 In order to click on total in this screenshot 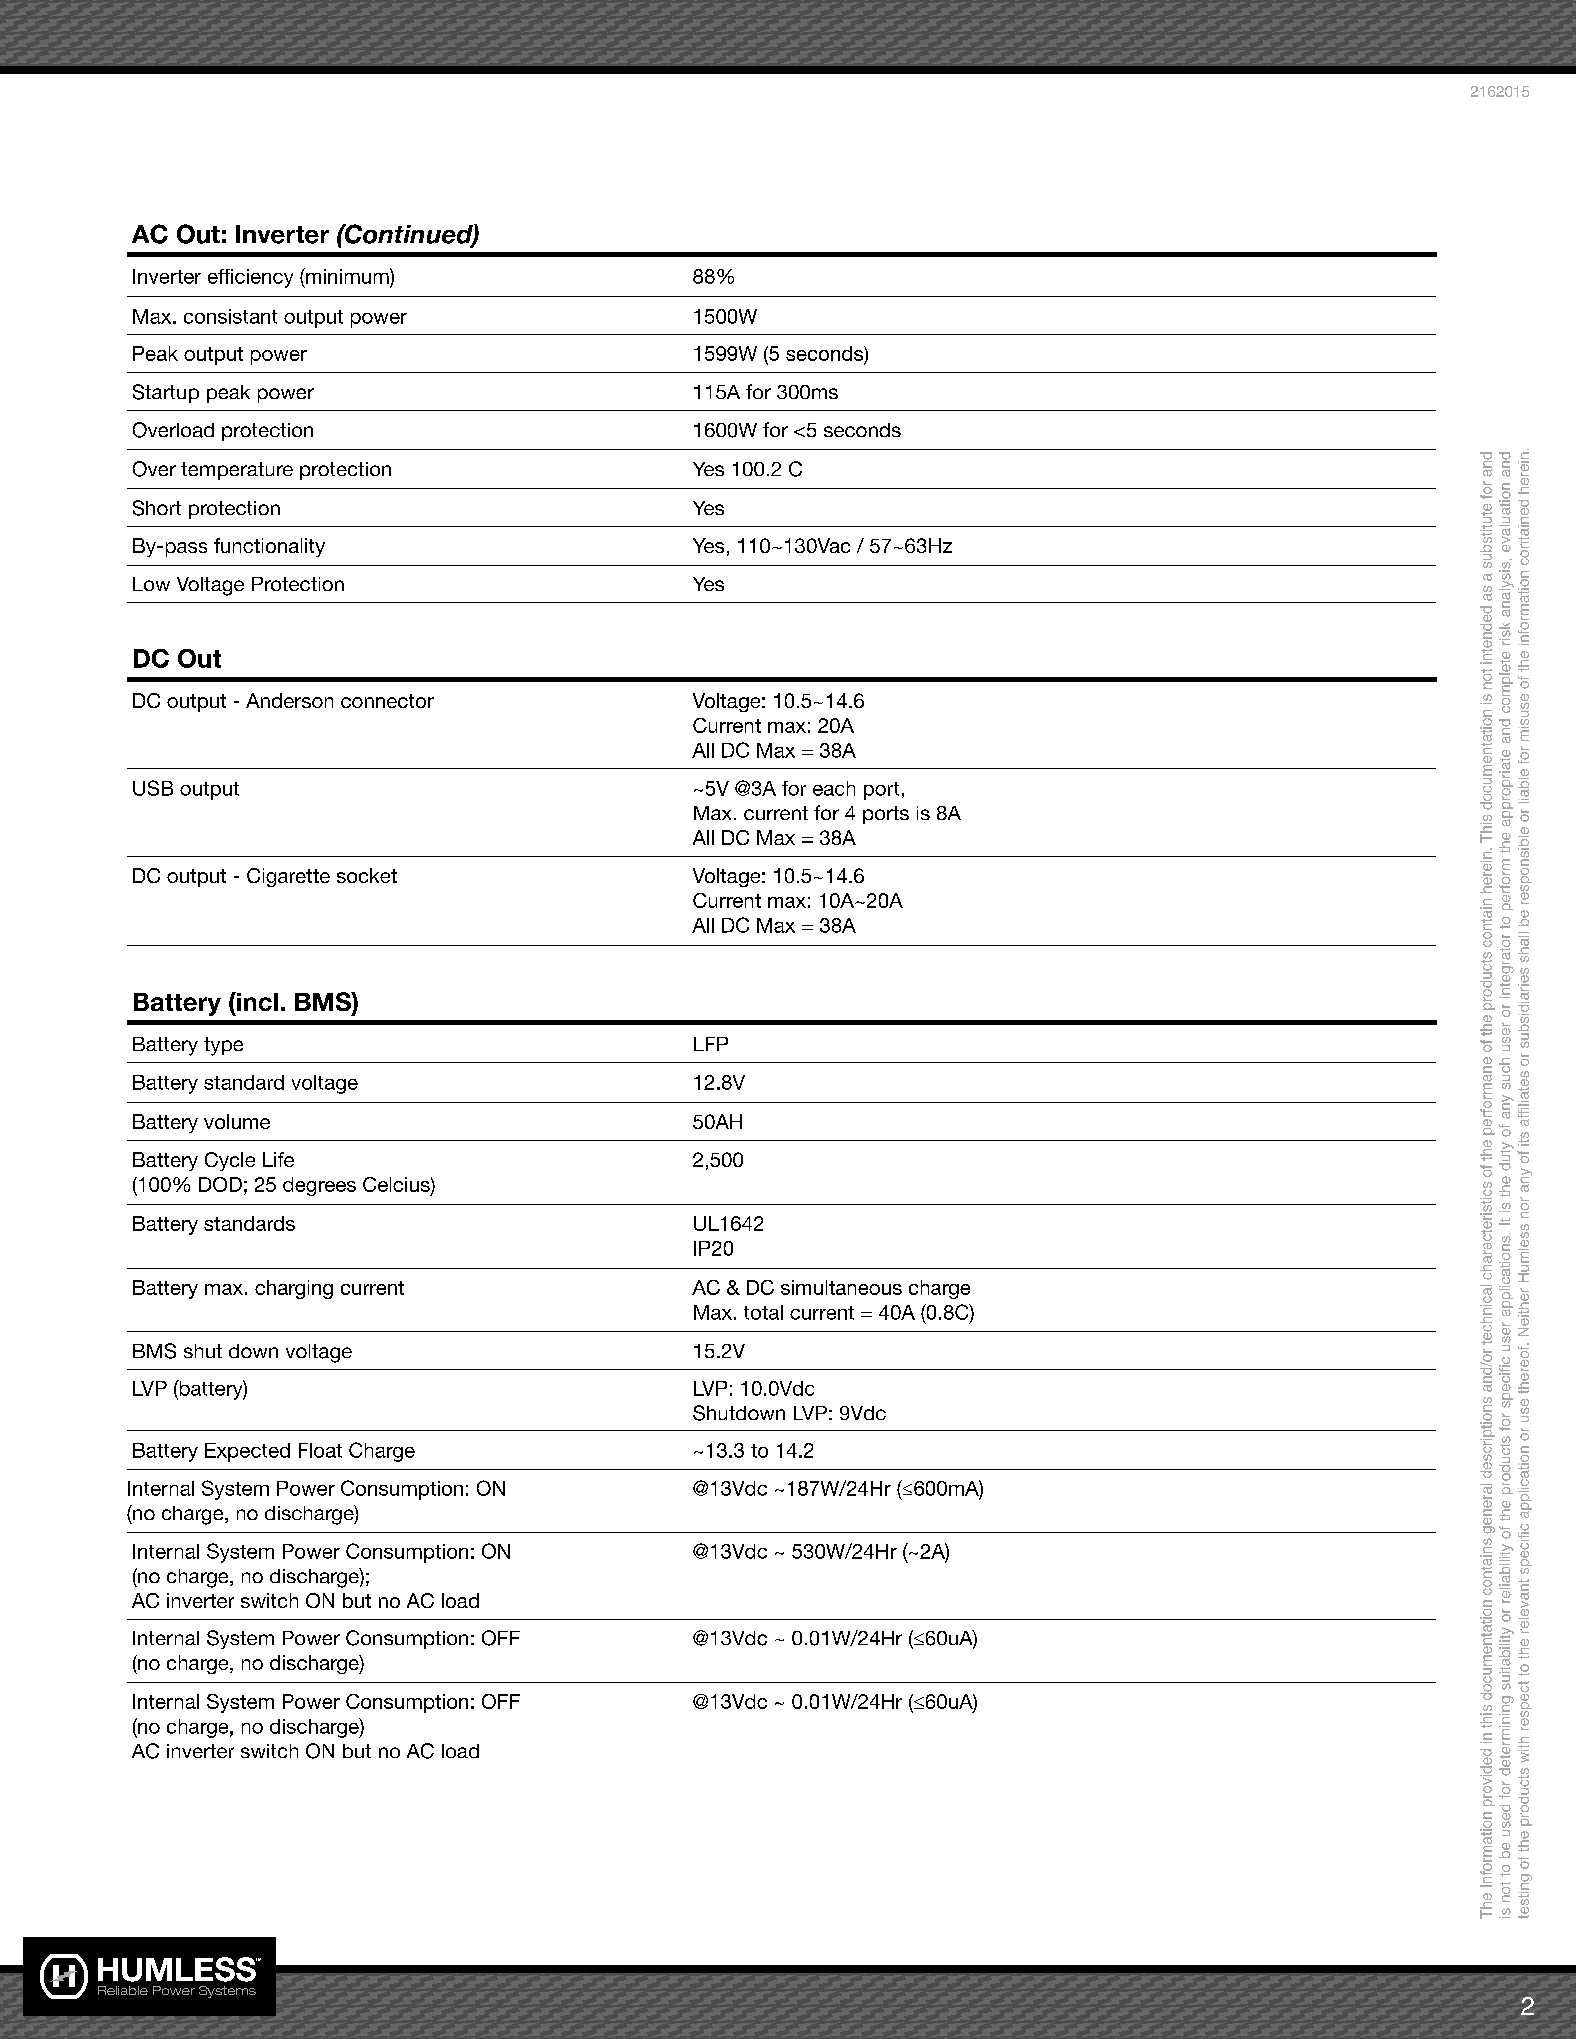, I will do `click(763, 1312)`.
